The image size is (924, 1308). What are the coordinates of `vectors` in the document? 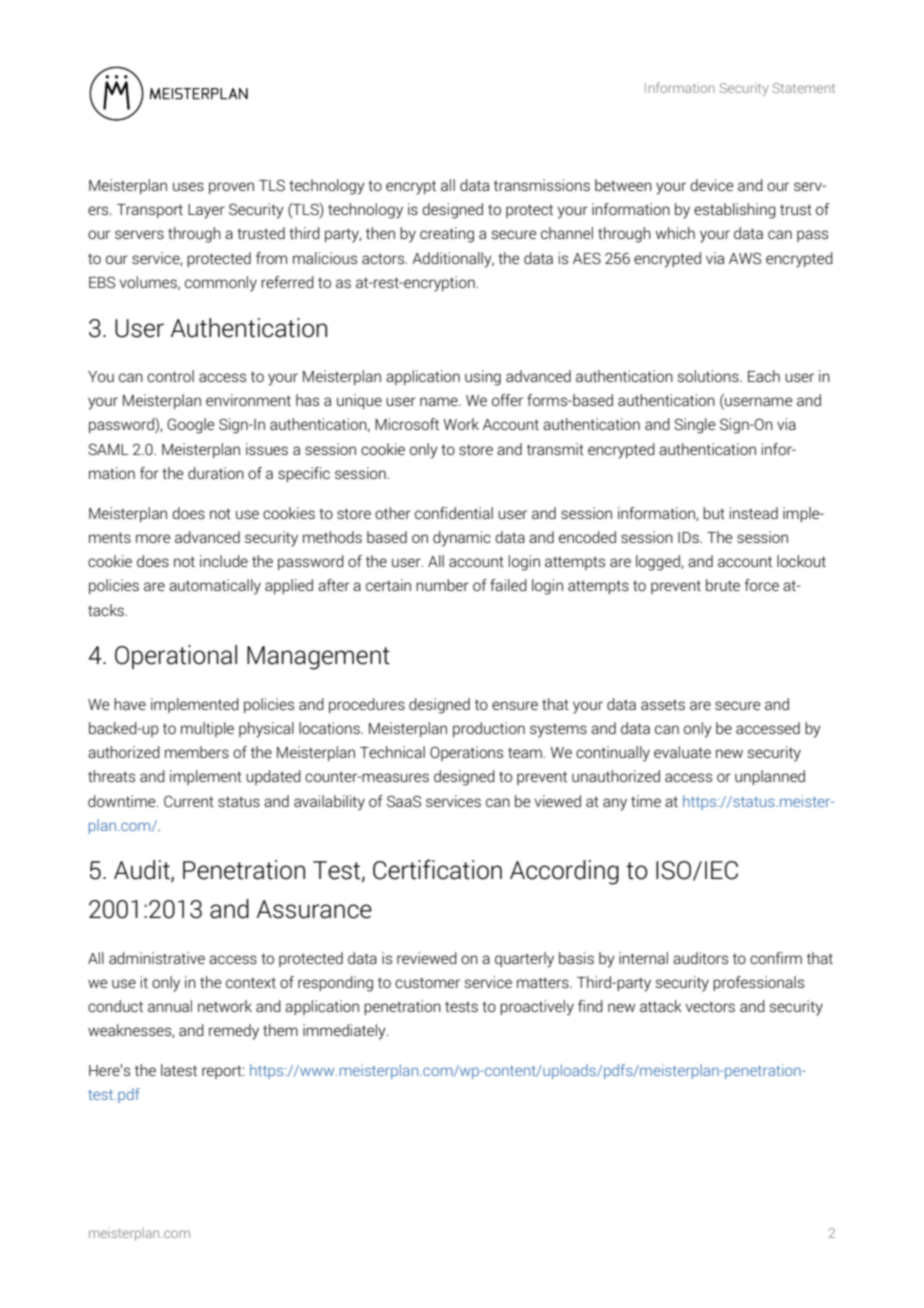 It's located at (710, 1006).
